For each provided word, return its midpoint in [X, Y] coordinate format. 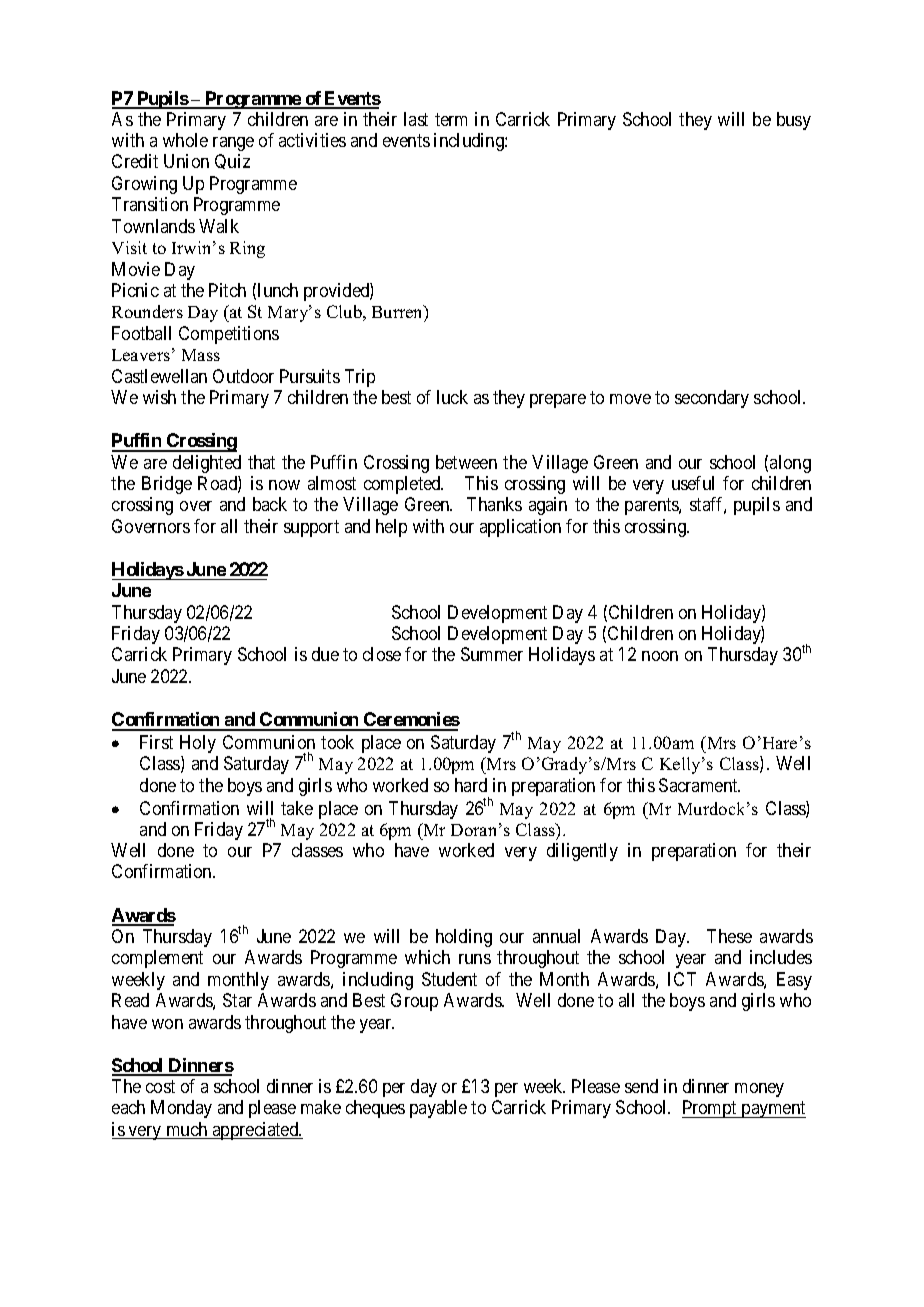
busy [794, 121]
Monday [181, 1109]
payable [438, 1109]
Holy [198, 744]
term [451, 119]
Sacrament [699, 785]
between [466, 462]
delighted [207, 464]
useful [693, 483]
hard [471, 785]
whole [185, 140]
